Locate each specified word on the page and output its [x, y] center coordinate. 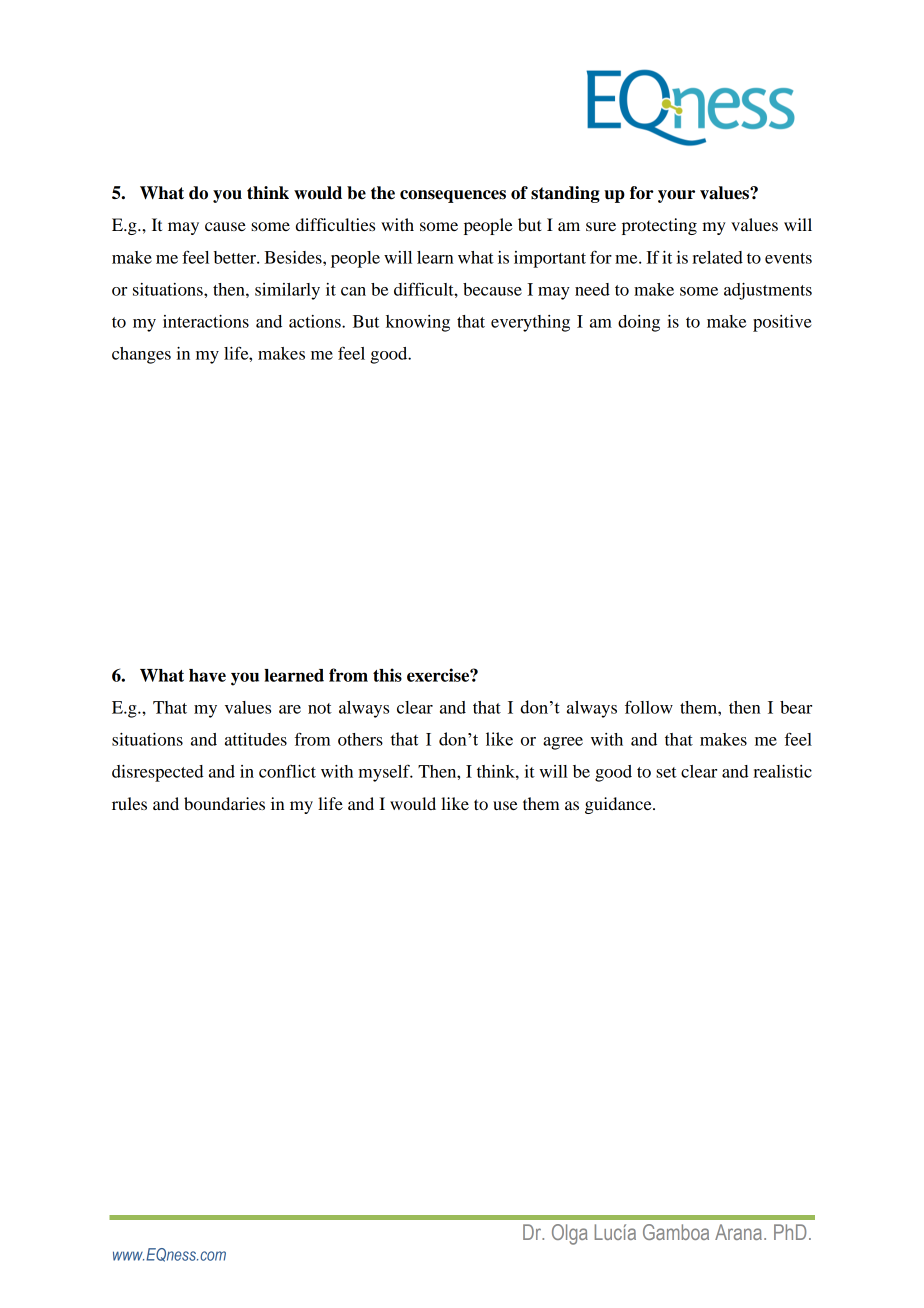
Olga [570, 1234]
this [387, 675]
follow [649, 707]
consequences [453, 196]
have [207, 675]
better [236, 257]
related [717, 257]
